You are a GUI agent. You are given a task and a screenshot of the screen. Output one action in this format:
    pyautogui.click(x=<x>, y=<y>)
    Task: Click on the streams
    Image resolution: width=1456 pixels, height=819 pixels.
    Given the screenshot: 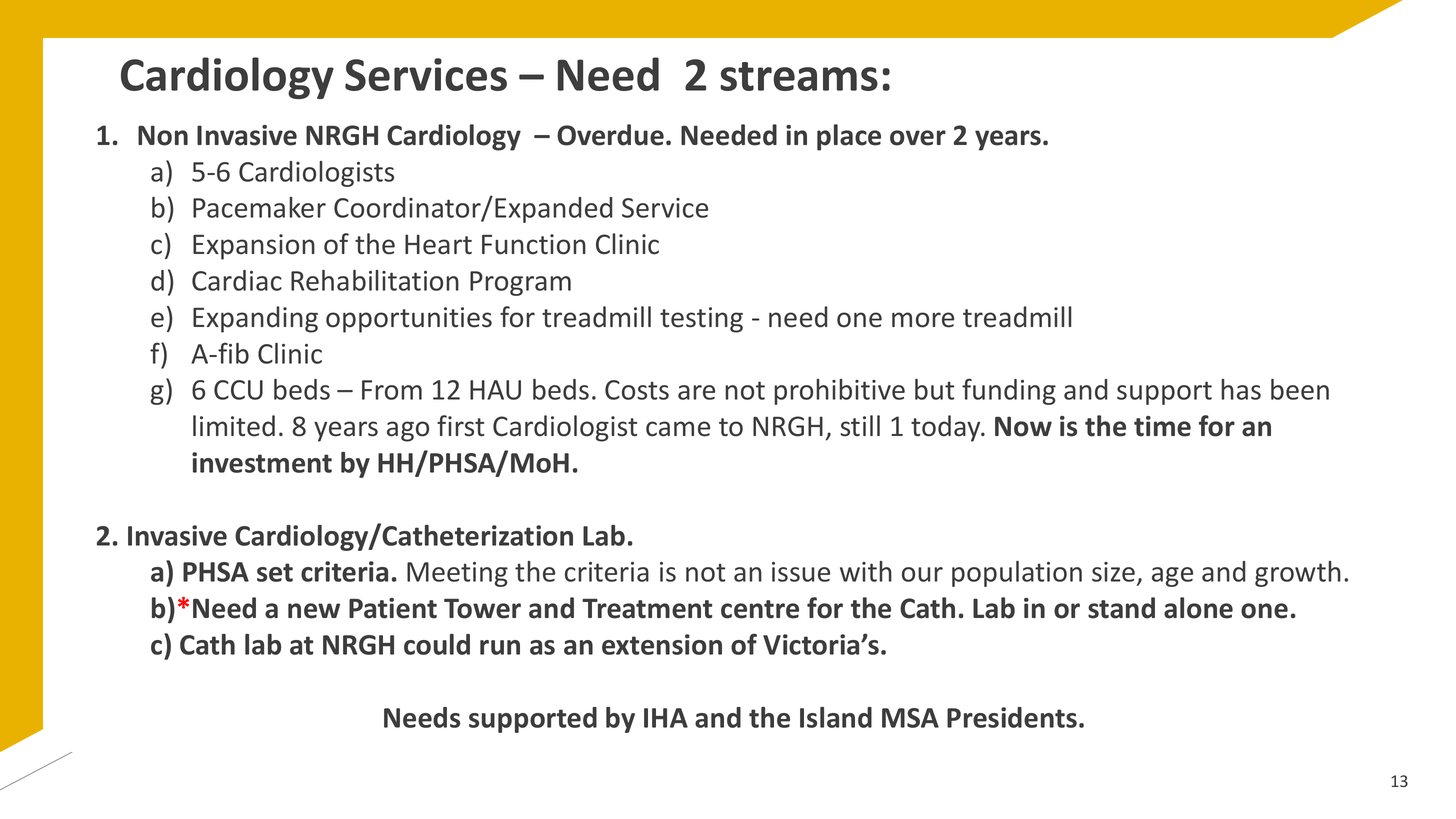 What is the action you would take?
    pyautogui.click(x=799, y=76)
